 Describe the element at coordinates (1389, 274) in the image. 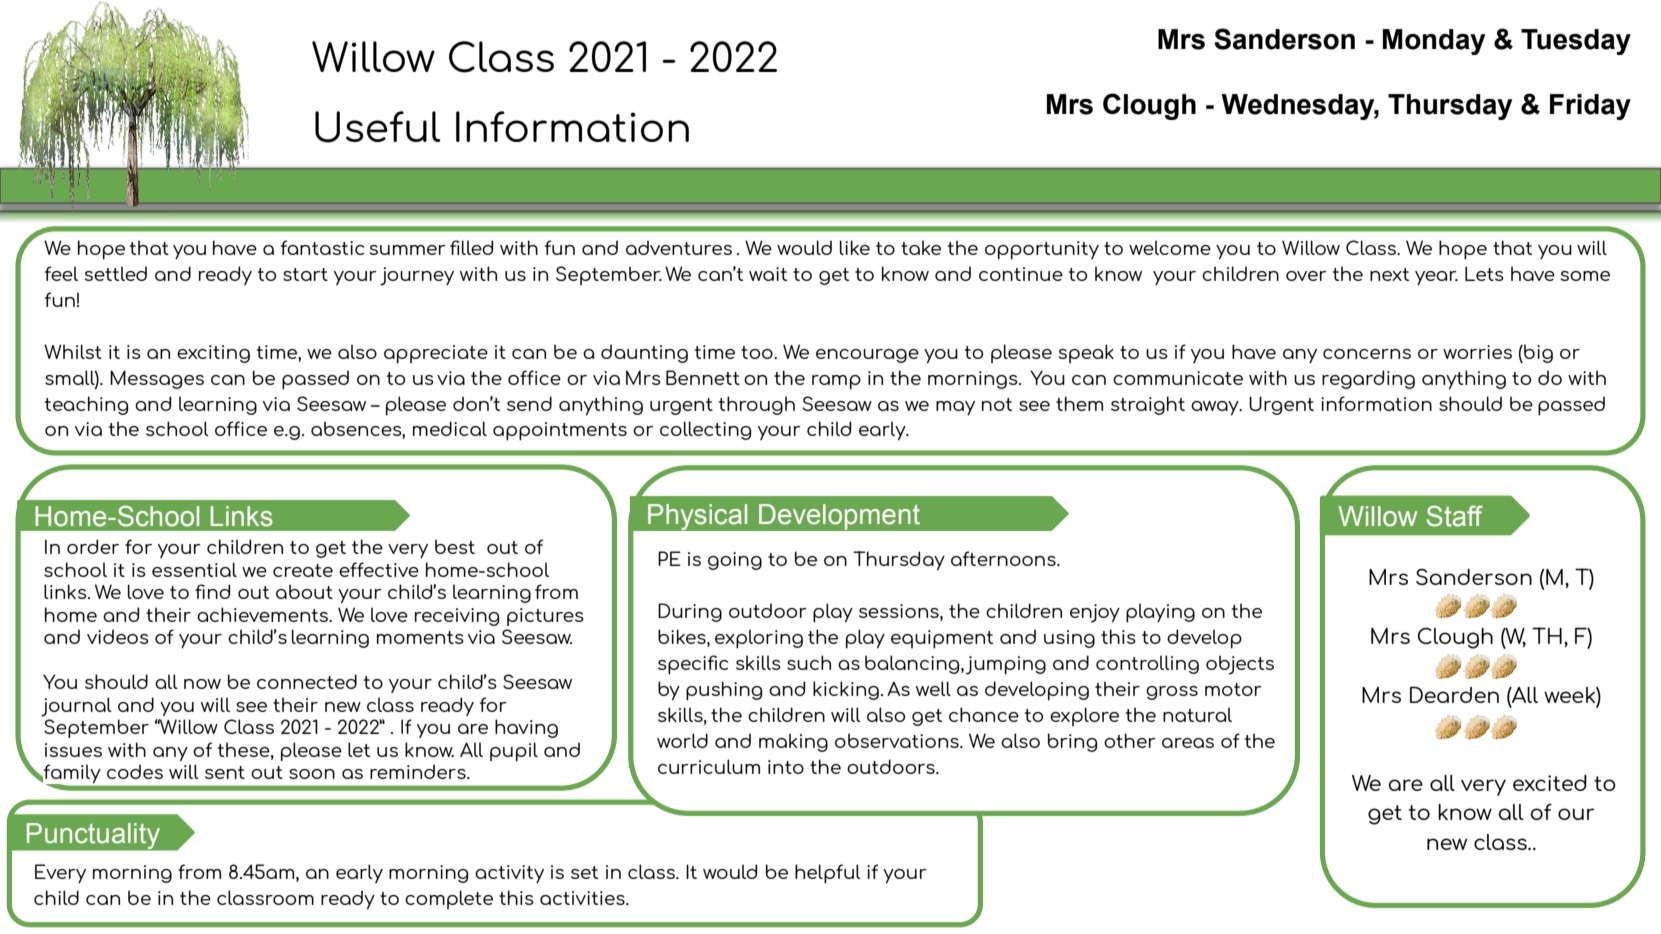

I see `next` at that location.
